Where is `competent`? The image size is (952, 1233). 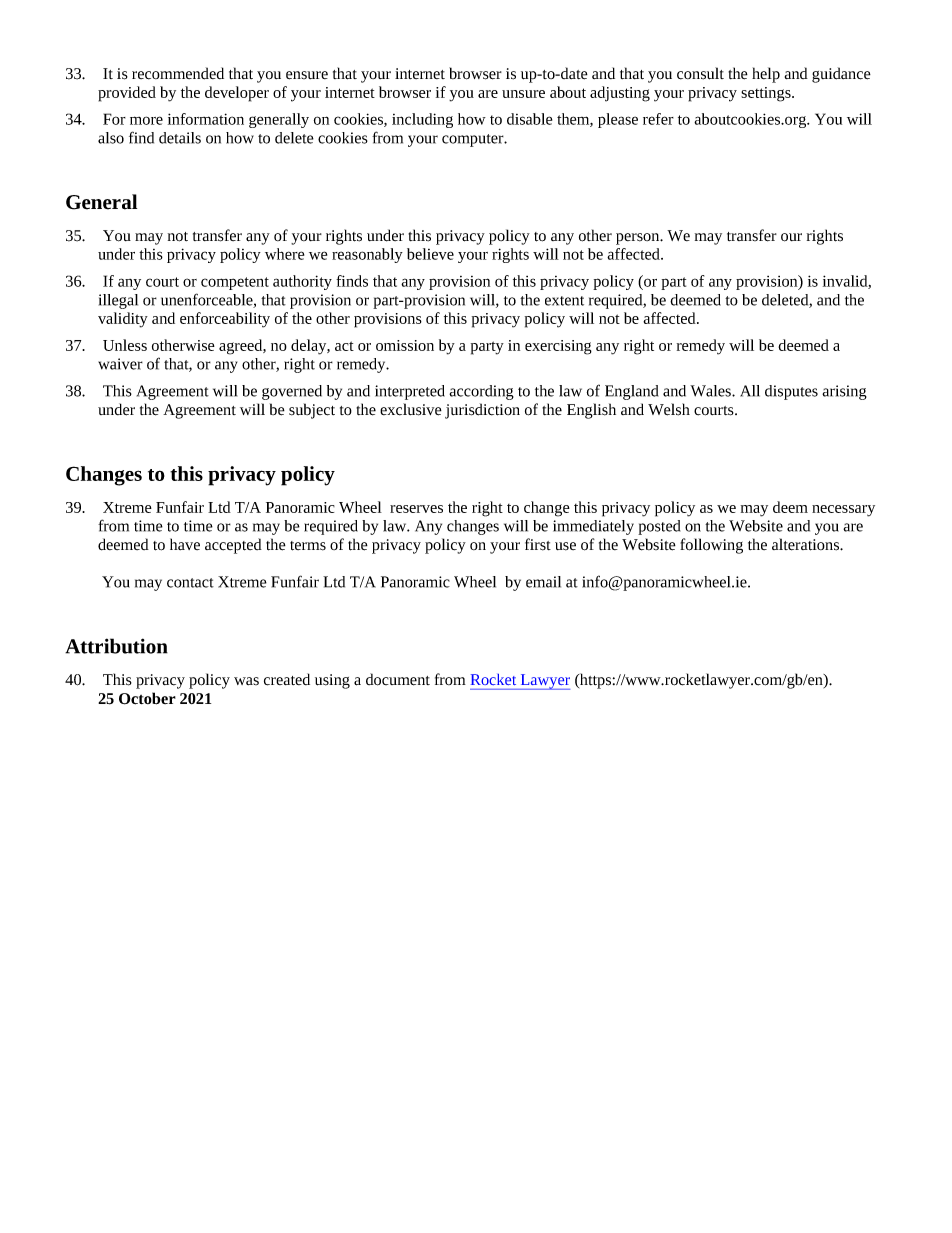 competent is located at coordinates (235, 283).
